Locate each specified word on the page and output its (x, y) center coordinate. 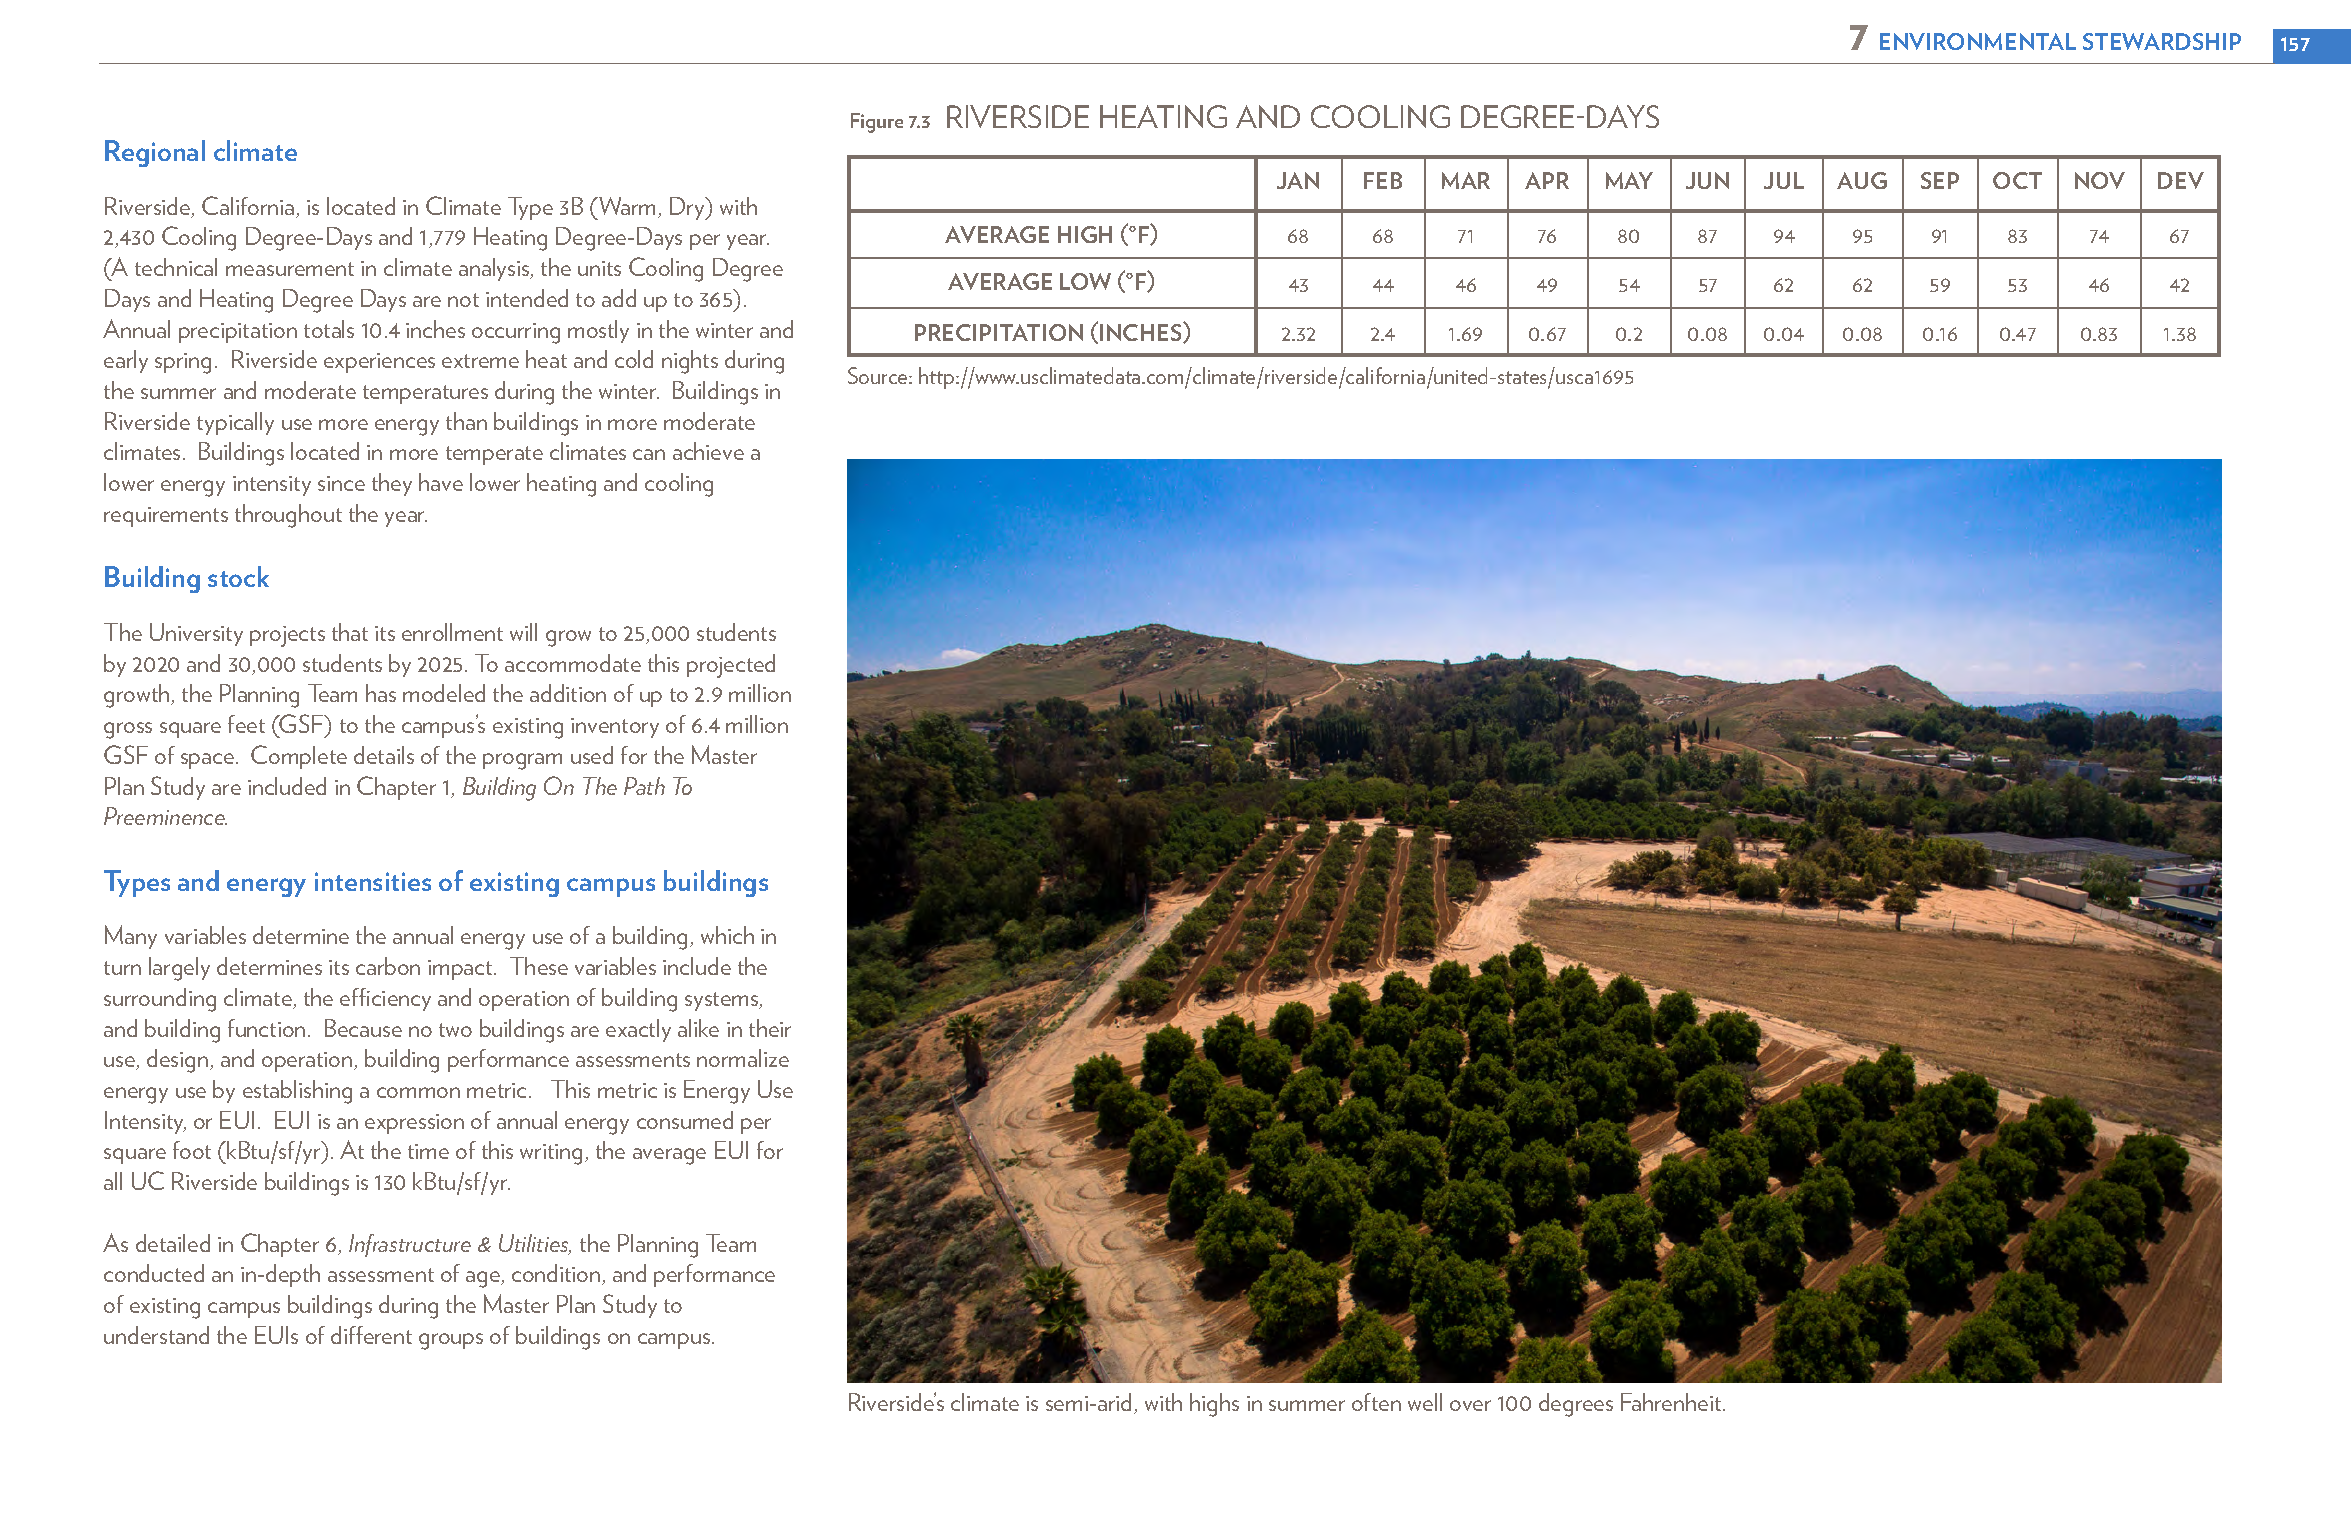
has (381, 693)
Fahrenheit (1672, 1402)
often (1376, 1402)
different (371, 1335)
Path (644, 786)
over (1470, 1405)
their (770, 1028)
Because (363, 1028)
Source (879, 375)
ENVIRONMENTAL (1978, 41)
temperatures (425, 394)
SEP (1940, 180)
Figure (877, 123)
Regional (155, 153)
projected (731, 666)
